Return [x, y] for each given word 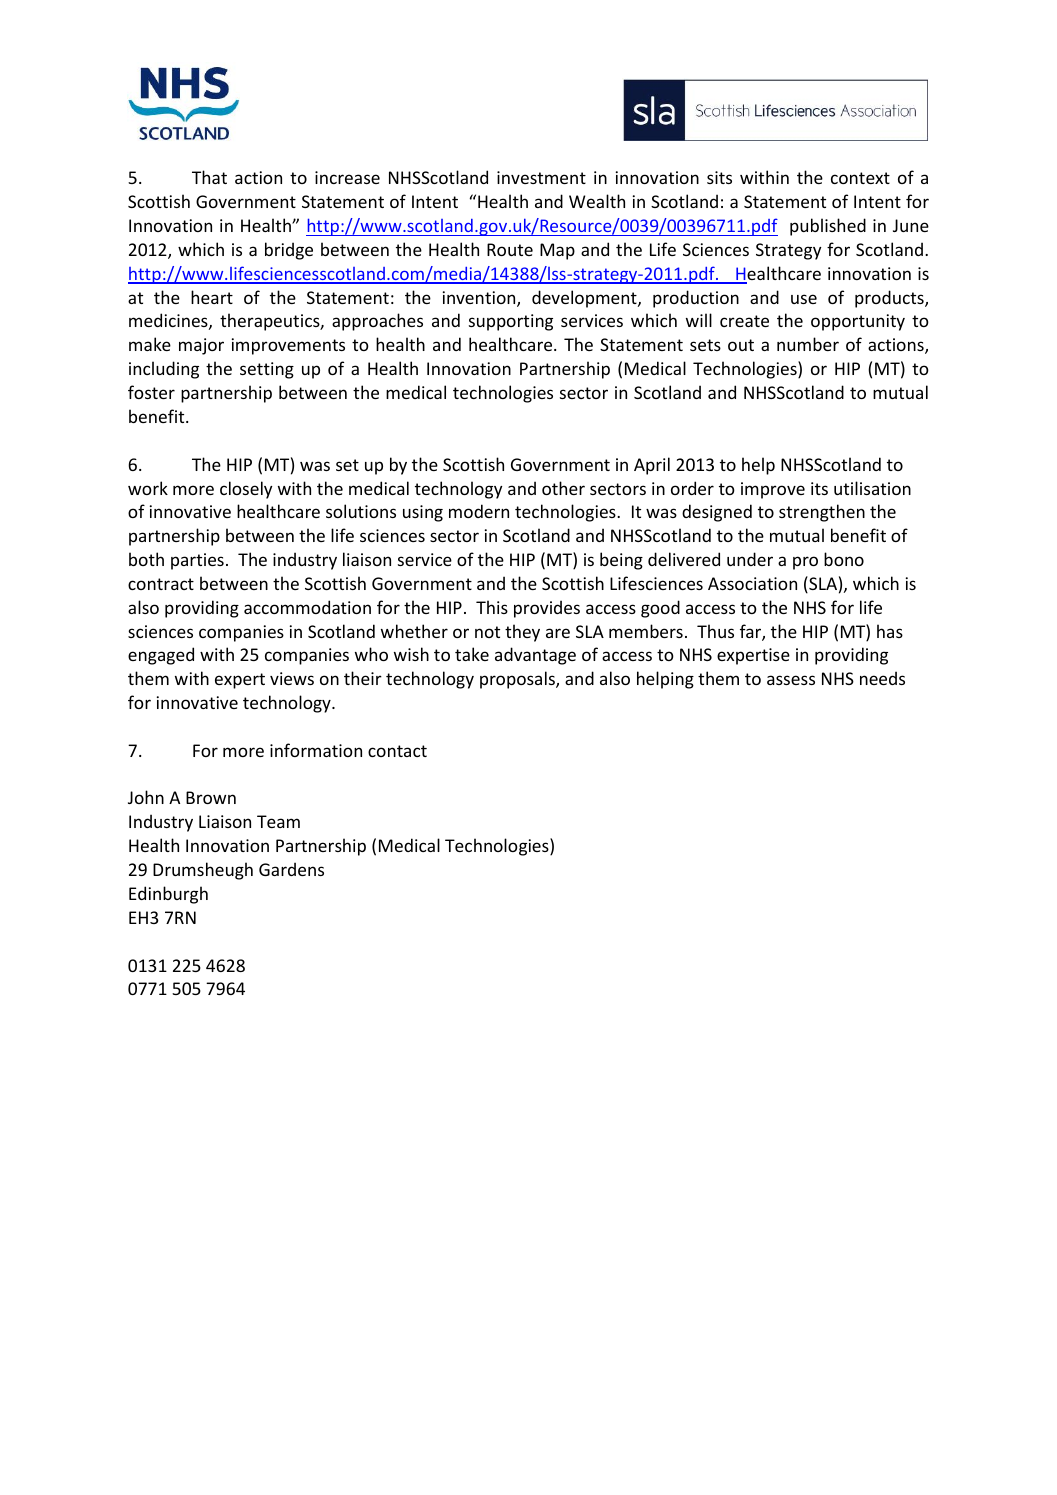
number [808, 344]
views [292, 678]
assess [791, 680]
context [860, 178]
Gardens [291, 869]
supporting [511, 322]
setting [267, 370]
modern [479, 511]
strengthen [822, 513]
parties [197, 561]
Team [278, 821]
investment [541, 177]
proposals [518, 680]
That [209, 177]
